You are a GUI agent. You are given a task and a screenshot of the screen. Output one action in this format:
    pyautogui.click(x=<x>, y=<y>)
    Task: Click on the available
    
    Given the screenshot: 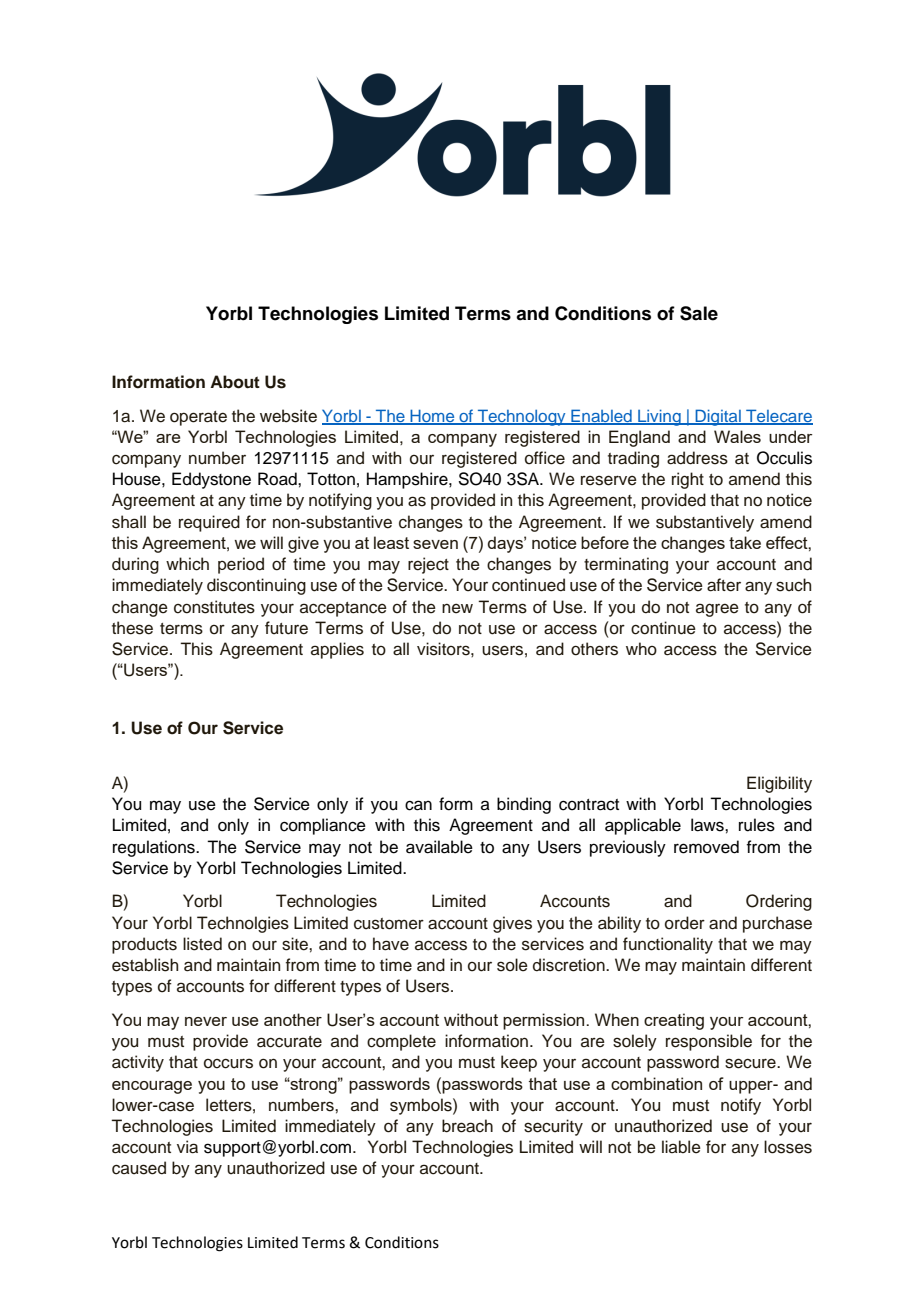 What is the action you would take?
    pyautogui.click(x=439, y=847)
